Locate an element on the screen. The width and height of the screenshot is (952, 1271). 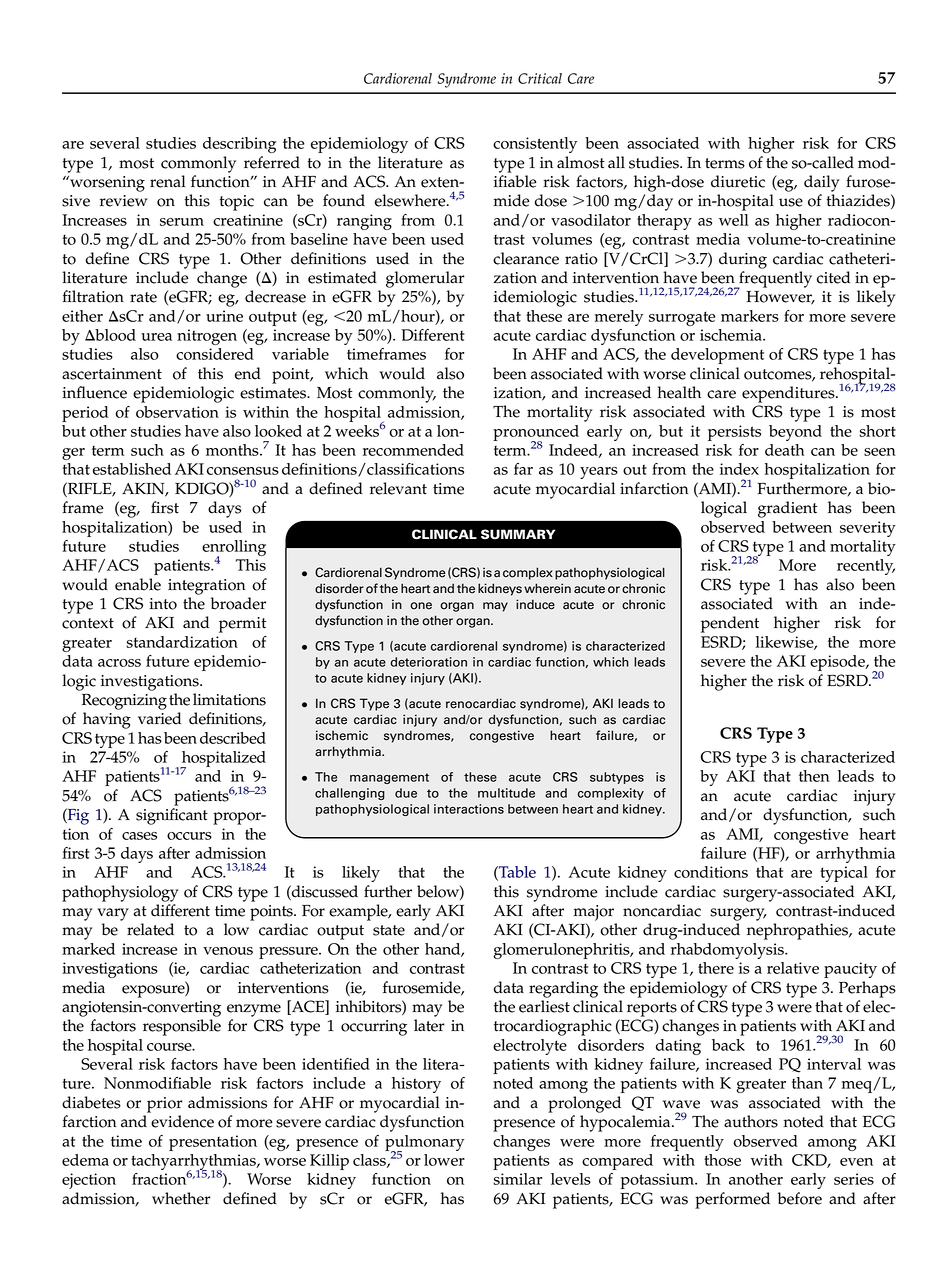
describing is located at coordinates (239, 145).
